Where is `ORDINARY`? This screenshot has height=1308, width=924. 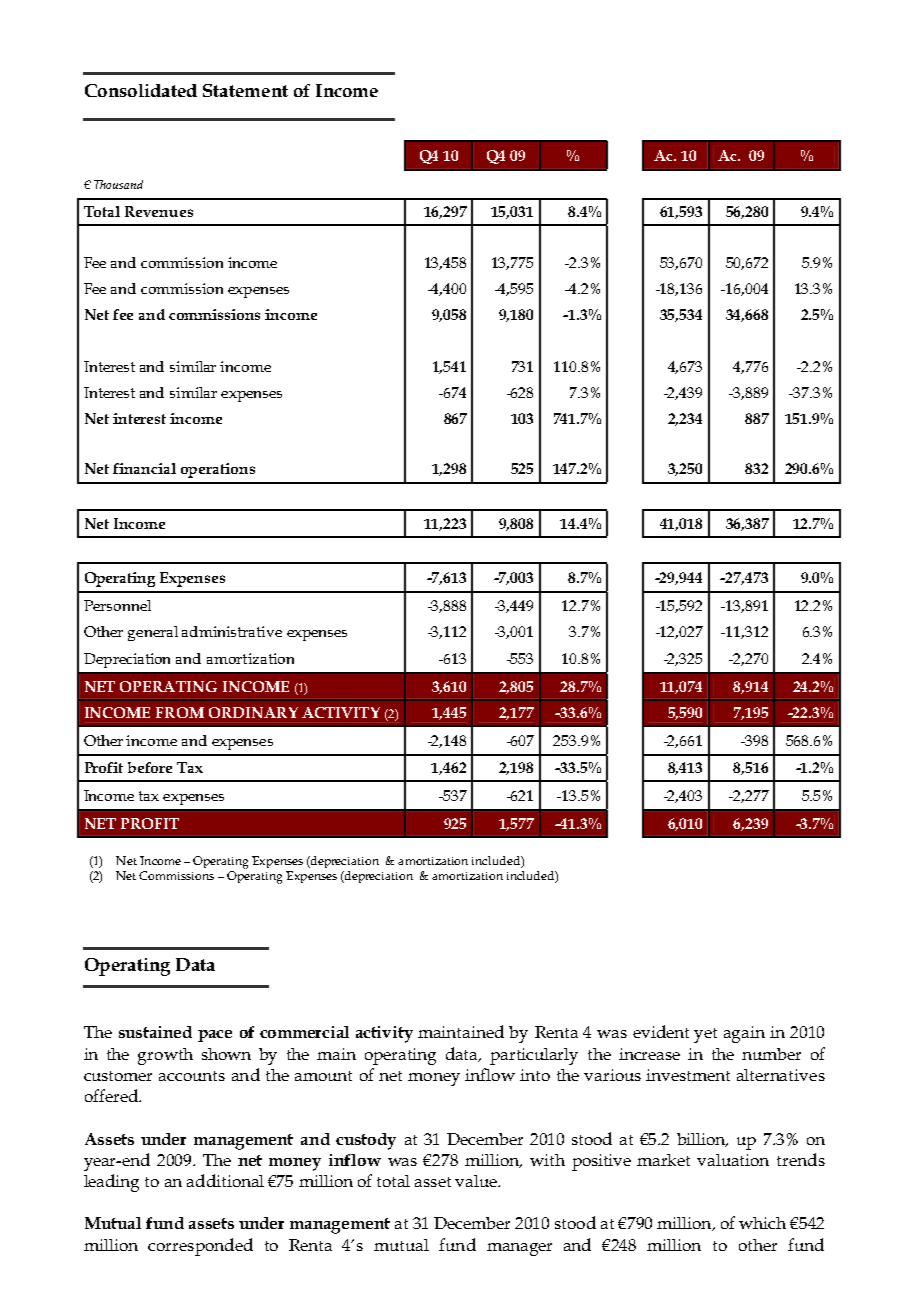
ORDINARY is located at coordinates (253, 712).
